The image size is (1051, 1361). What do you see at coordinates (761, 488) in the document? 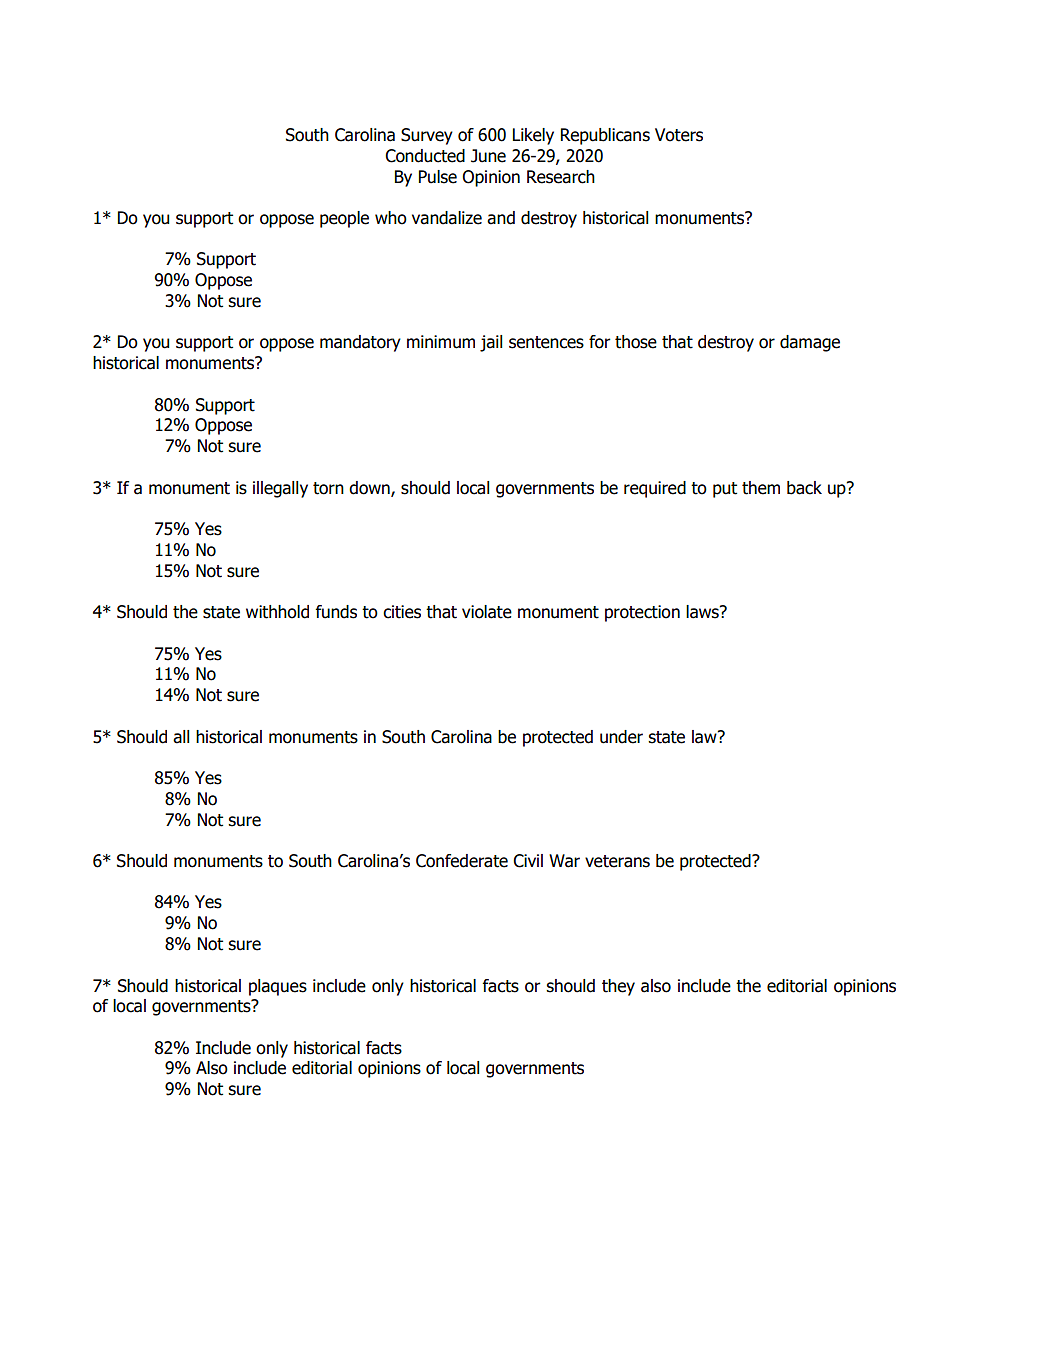
I see `them` at bounding box center [761, 488].
